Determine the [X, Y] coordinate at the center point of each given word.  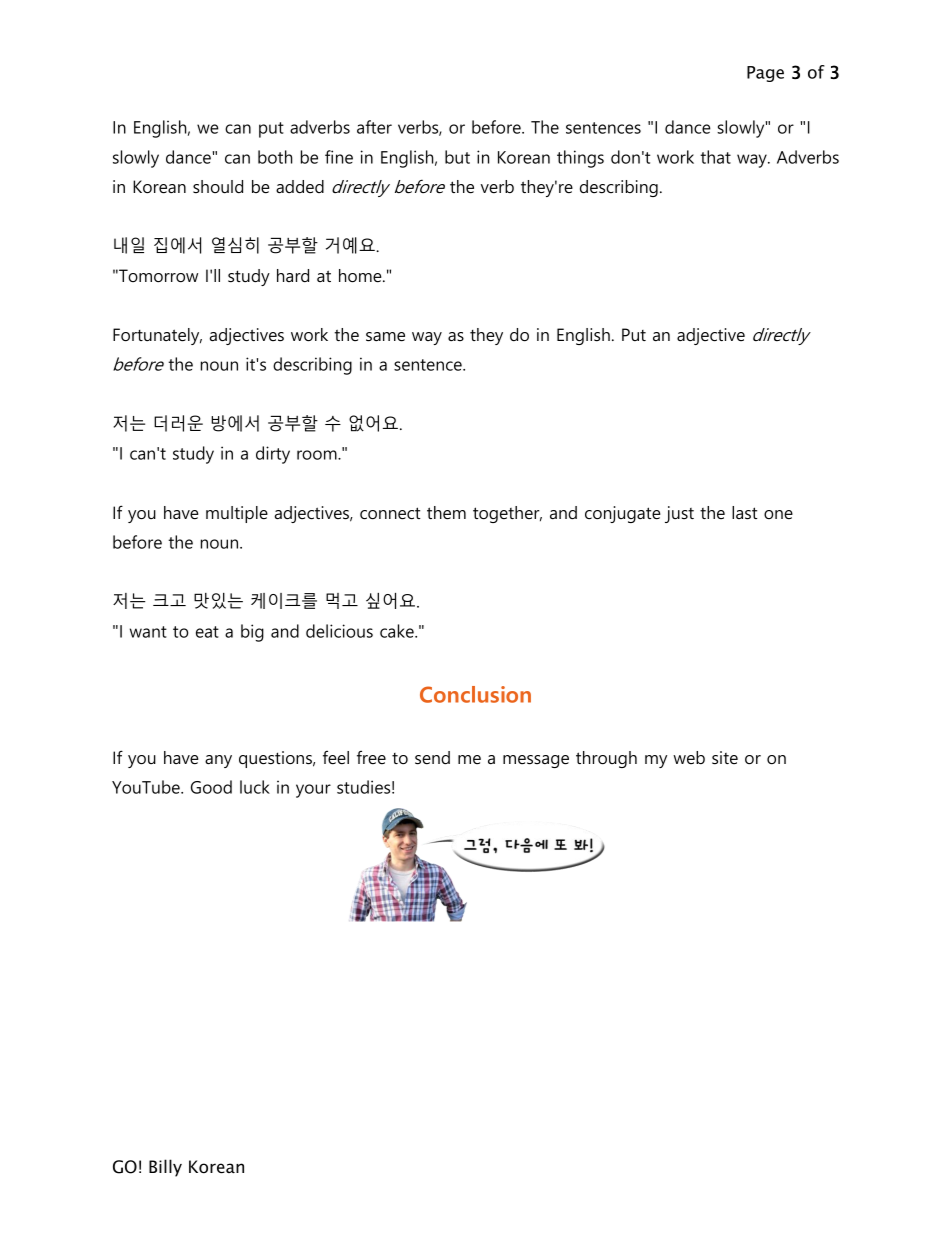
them [446, 513]
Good [211, 787]
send [432, 758]
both [275, 157]
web [689, 757]
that [715, 157]
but [457, 157]
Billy [165, 1168]
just [679, 514]
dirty [273, 455]
